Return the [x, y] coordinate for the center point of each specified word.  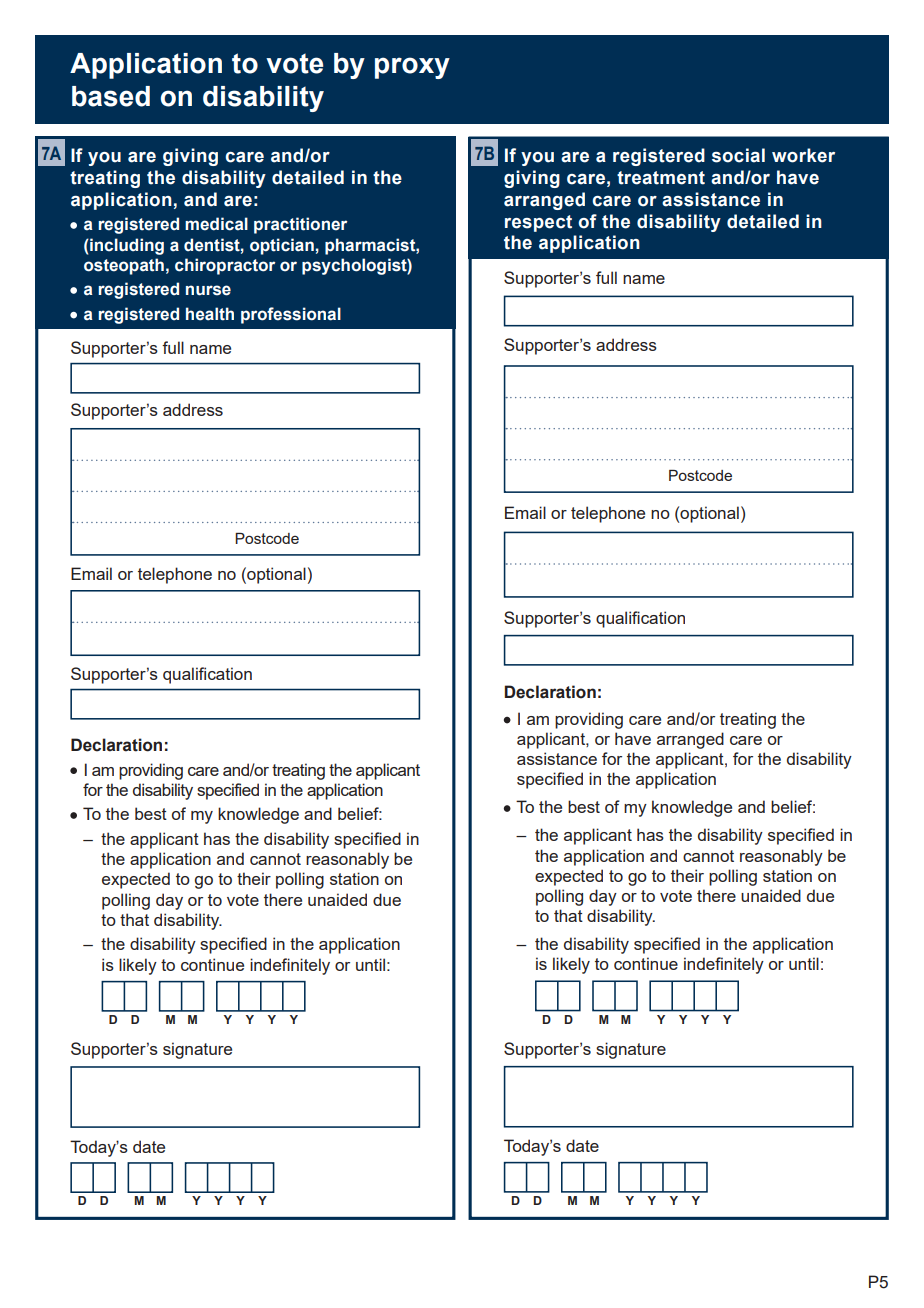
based [111, 96]
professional [291, 315]
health [210, 314]
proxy [412, 68]
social [738, 155]
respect [538, 223]
